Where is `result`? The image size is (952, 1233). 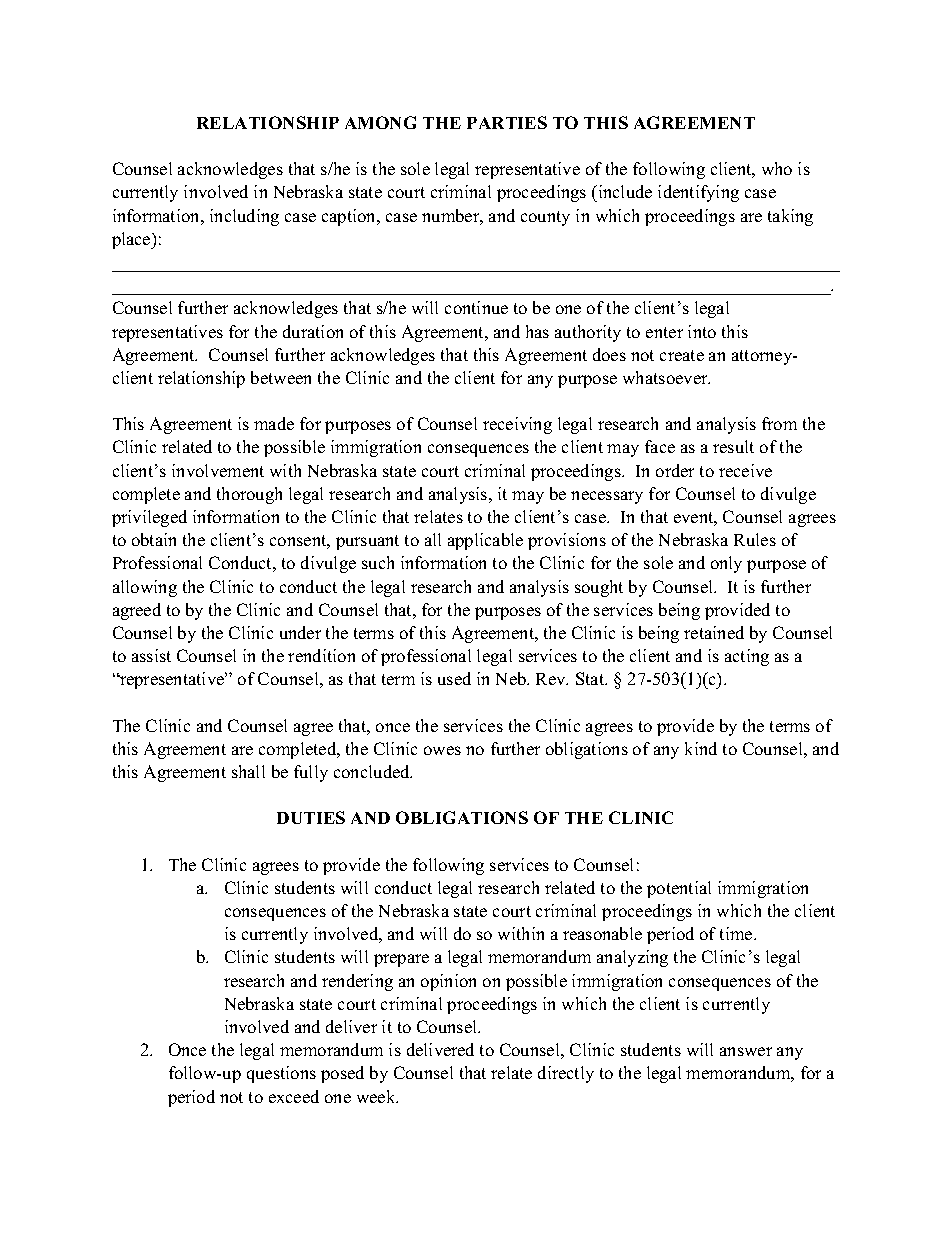 result is located at coordinates (733, 446).
